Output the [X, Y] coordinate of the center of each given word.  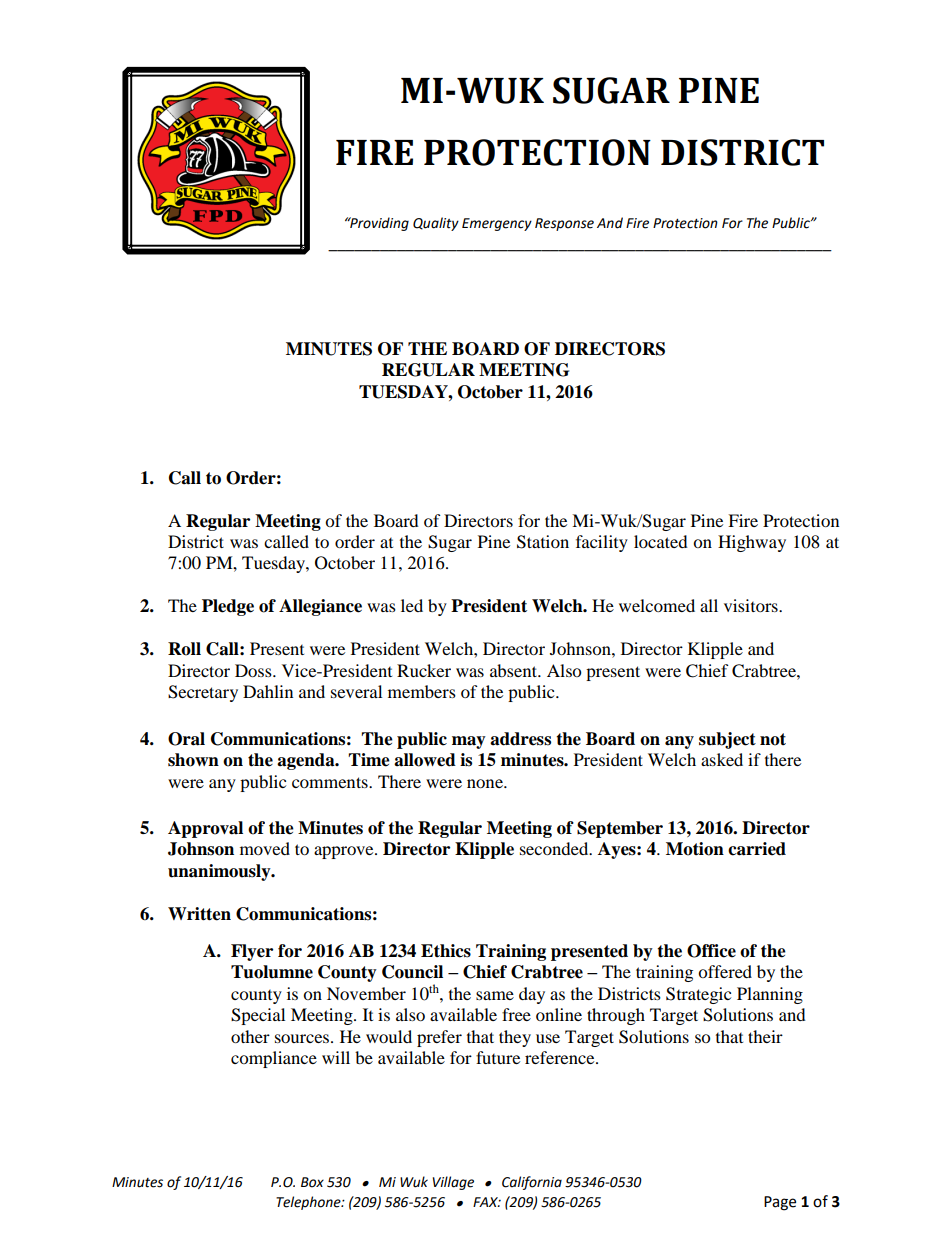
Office [711, 951]
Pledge [228, 607]
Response [564, 224]
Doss [254, 670]
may [469, 742]
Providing [378, 224]
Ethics [446, 951]
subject [727, 740]
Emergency [497, 224]
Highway [752, 543]
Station [543, 542]
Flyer [252, 952]
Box [312, 1182]
